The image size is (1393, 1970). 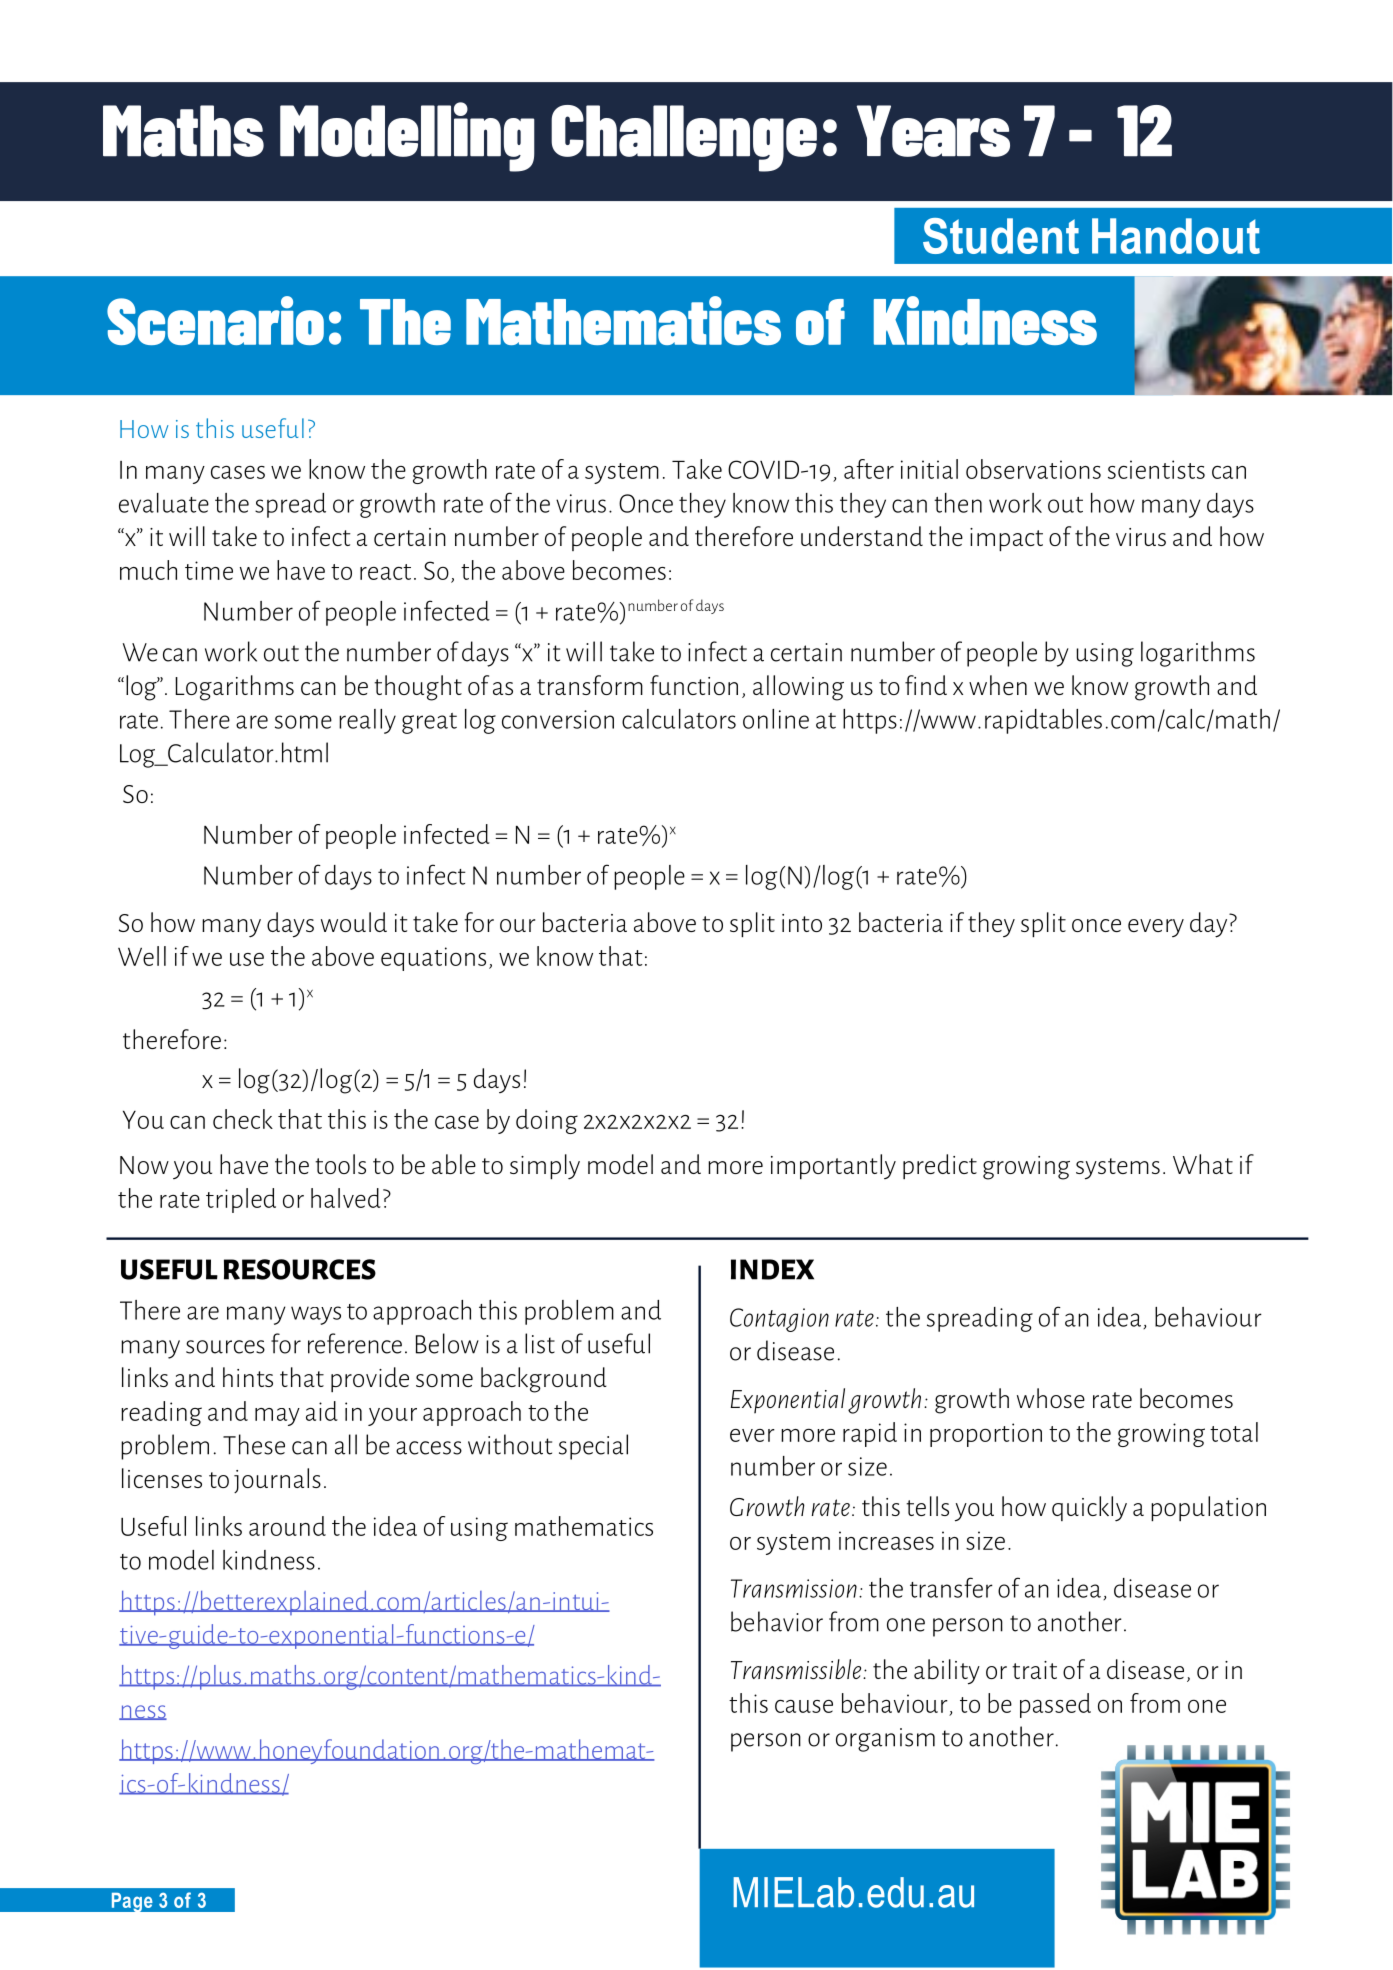 I want to click on Scenario, so click(x=215, y=320).
